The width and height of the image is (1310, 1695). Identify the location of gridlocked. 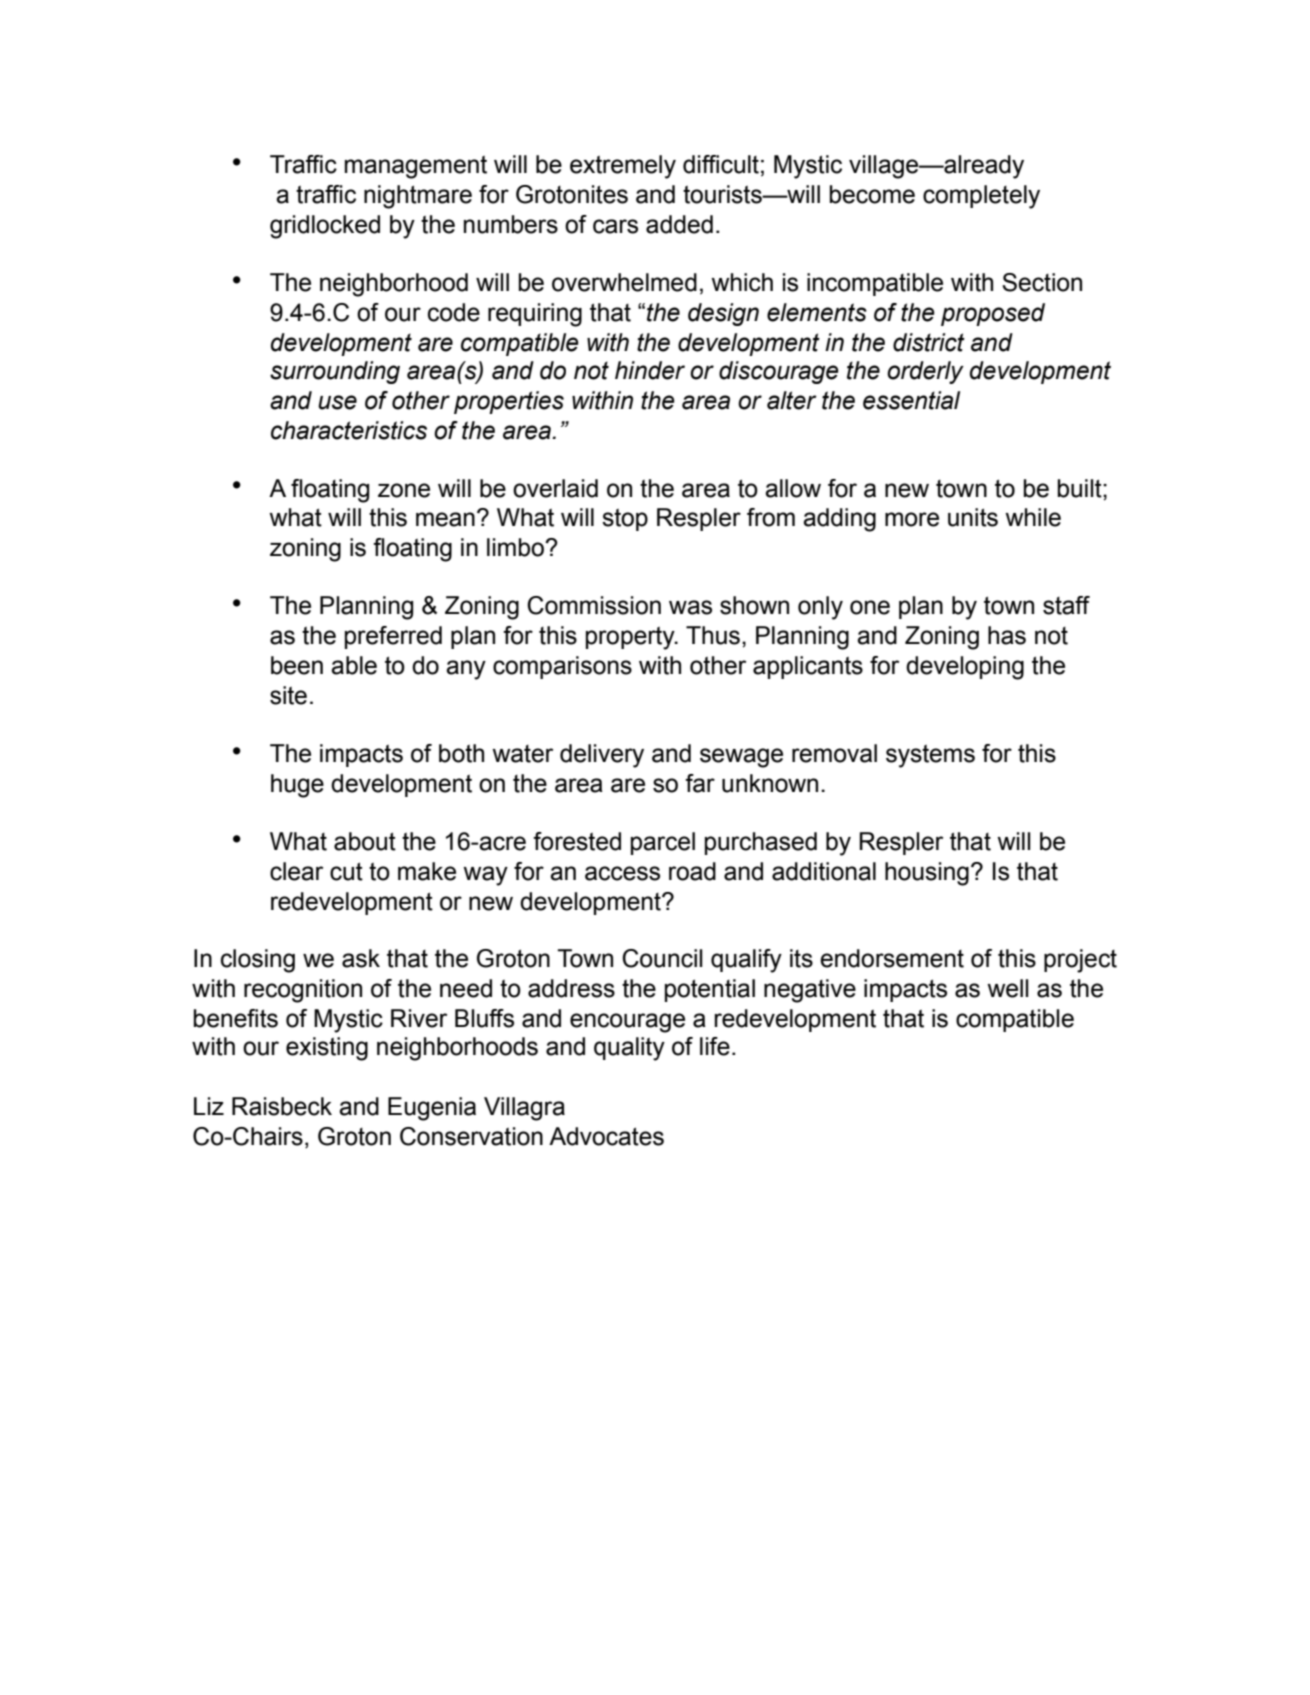
(325, 227).
